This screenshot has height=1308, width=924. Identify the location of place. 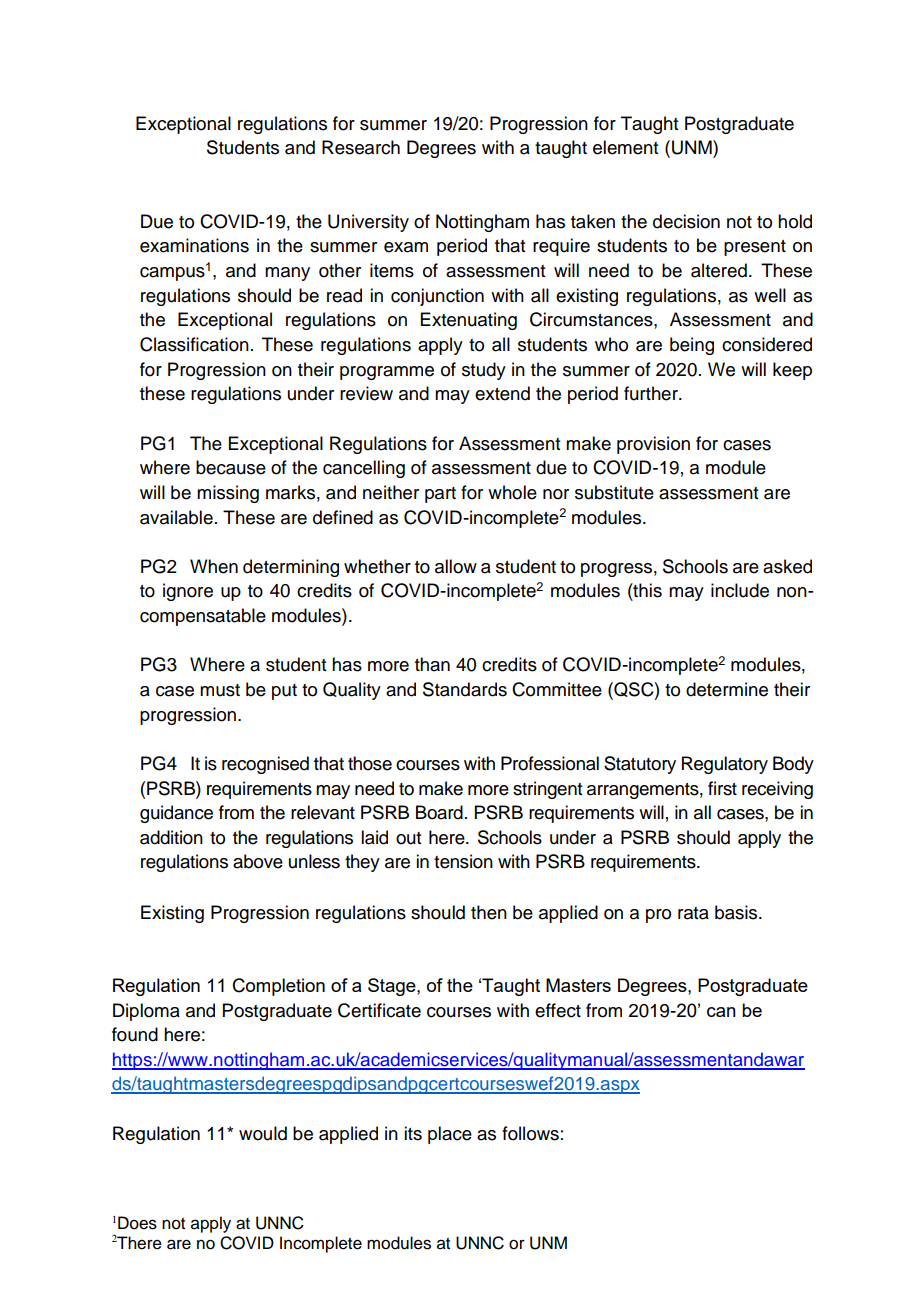
(450, 1135).
